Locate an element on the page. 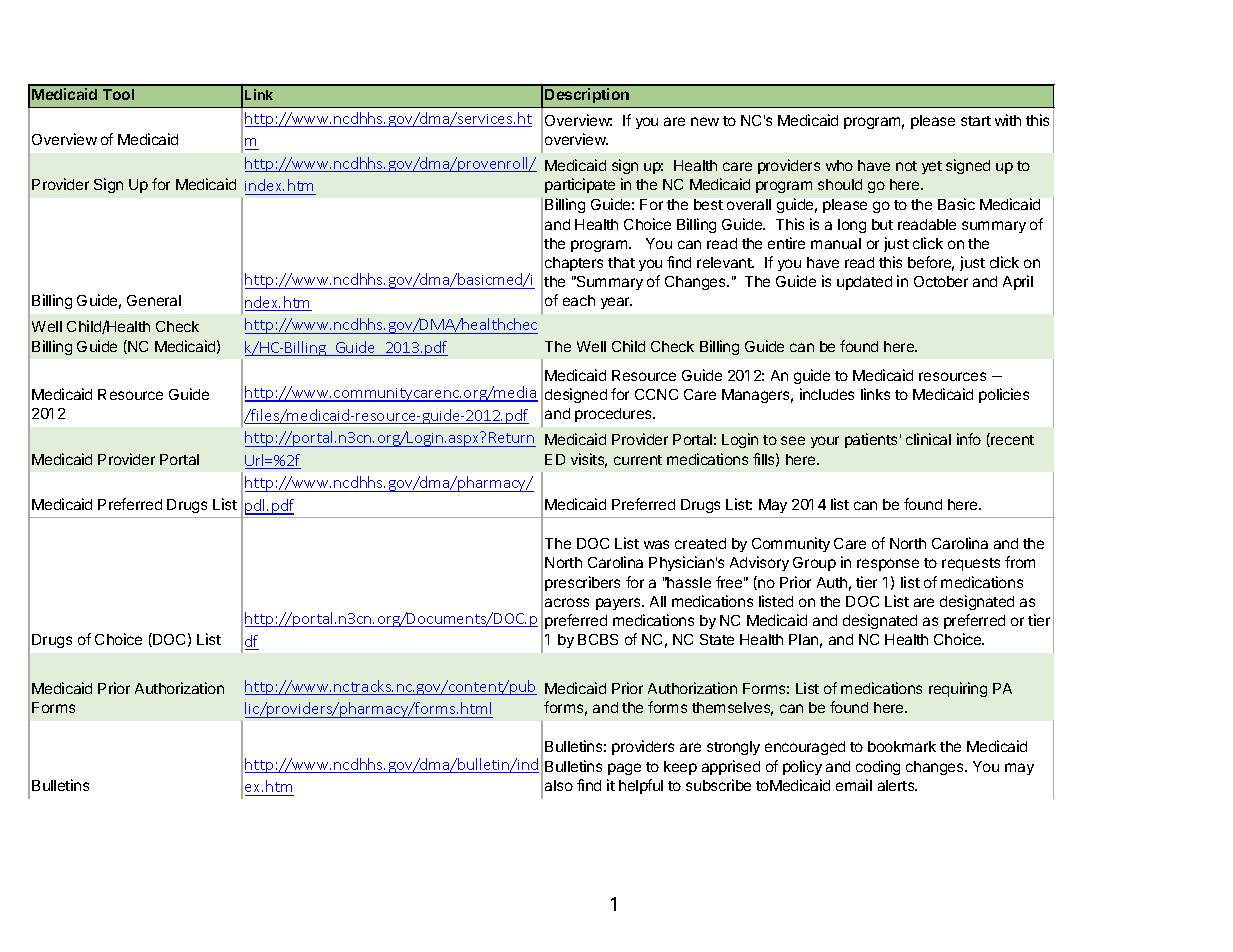 The width and height of the image is (1233, 952). new is located at coordinates (705, 121).
